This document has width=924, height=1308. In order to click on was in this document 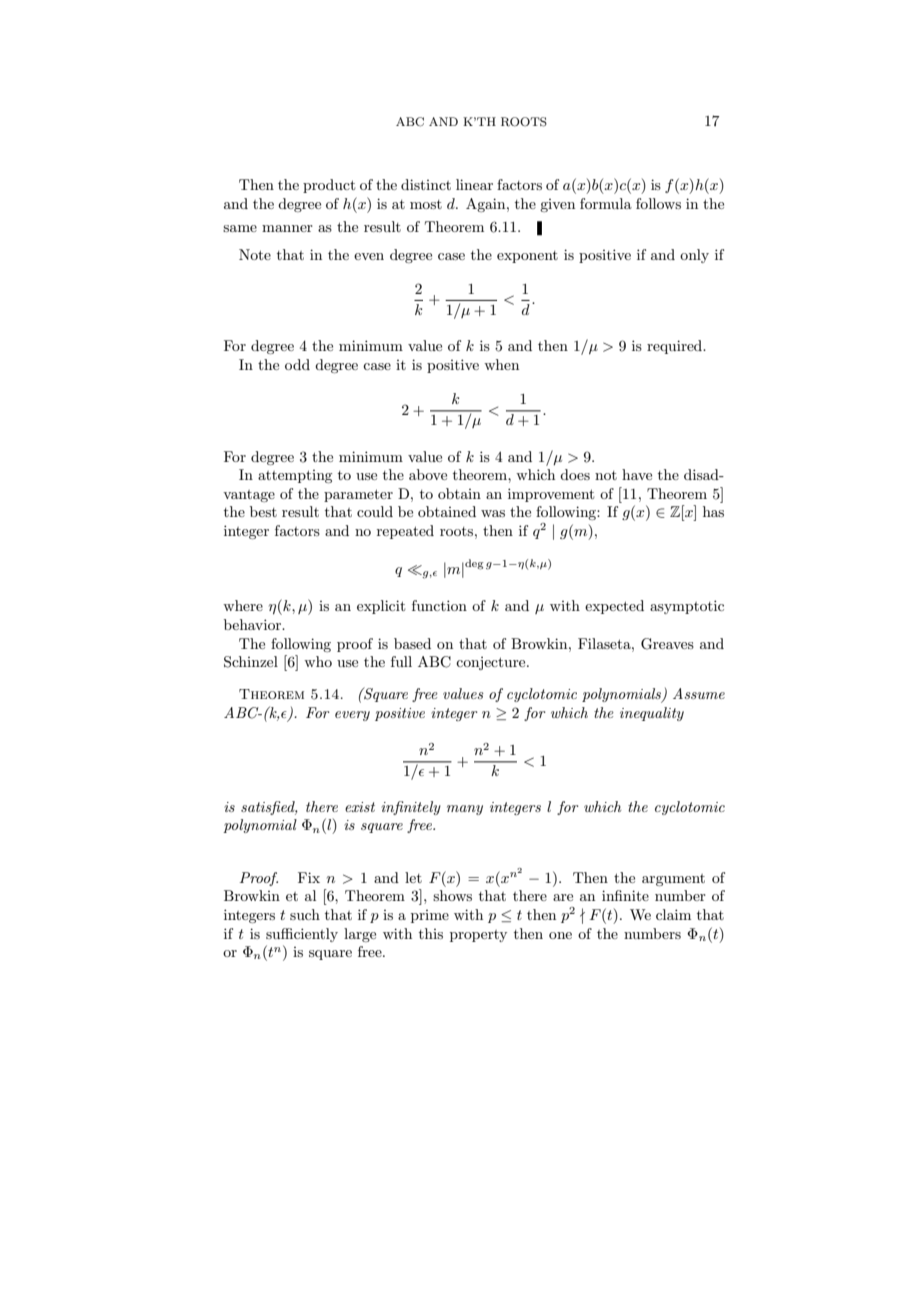, I will do `click(493, 513)`.
